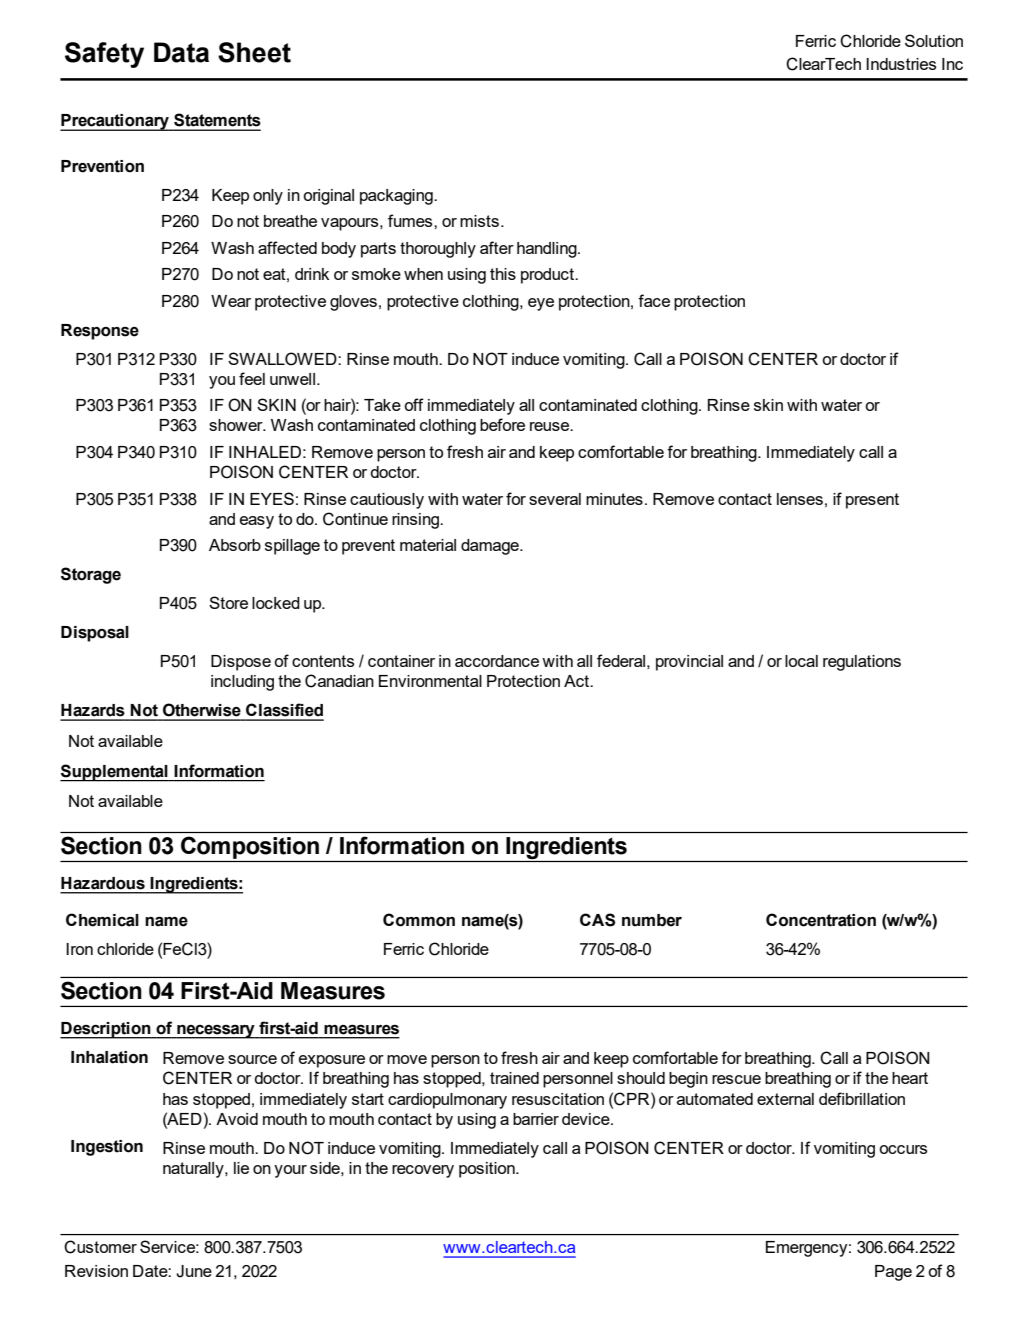 The height and width of the screenshot is (1331, 1028). Describe the element at coordinates (821, 920) in the screenshot. I see `Concentration` at that location.
